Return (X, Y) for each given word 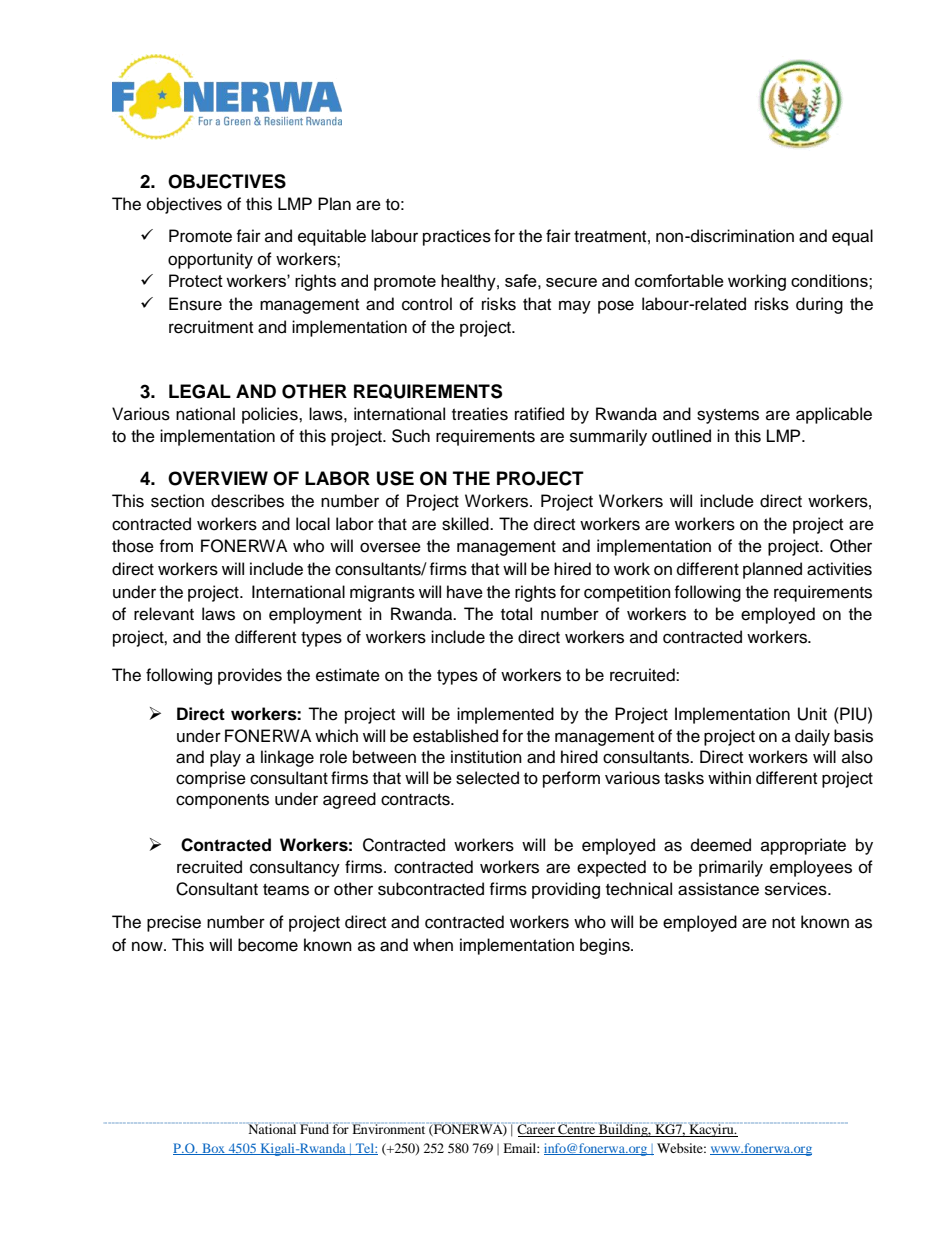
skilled (466, 524)
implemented (505, 715)
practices (457, 237)
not (783, 923)
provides (250, 676)
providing (566, 890)
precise (174, 923)
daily (812, 737)
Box (213, 1149)
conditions (830, 280)
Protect (196, 280)
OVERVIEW (218, 478)
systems (728, 416)
